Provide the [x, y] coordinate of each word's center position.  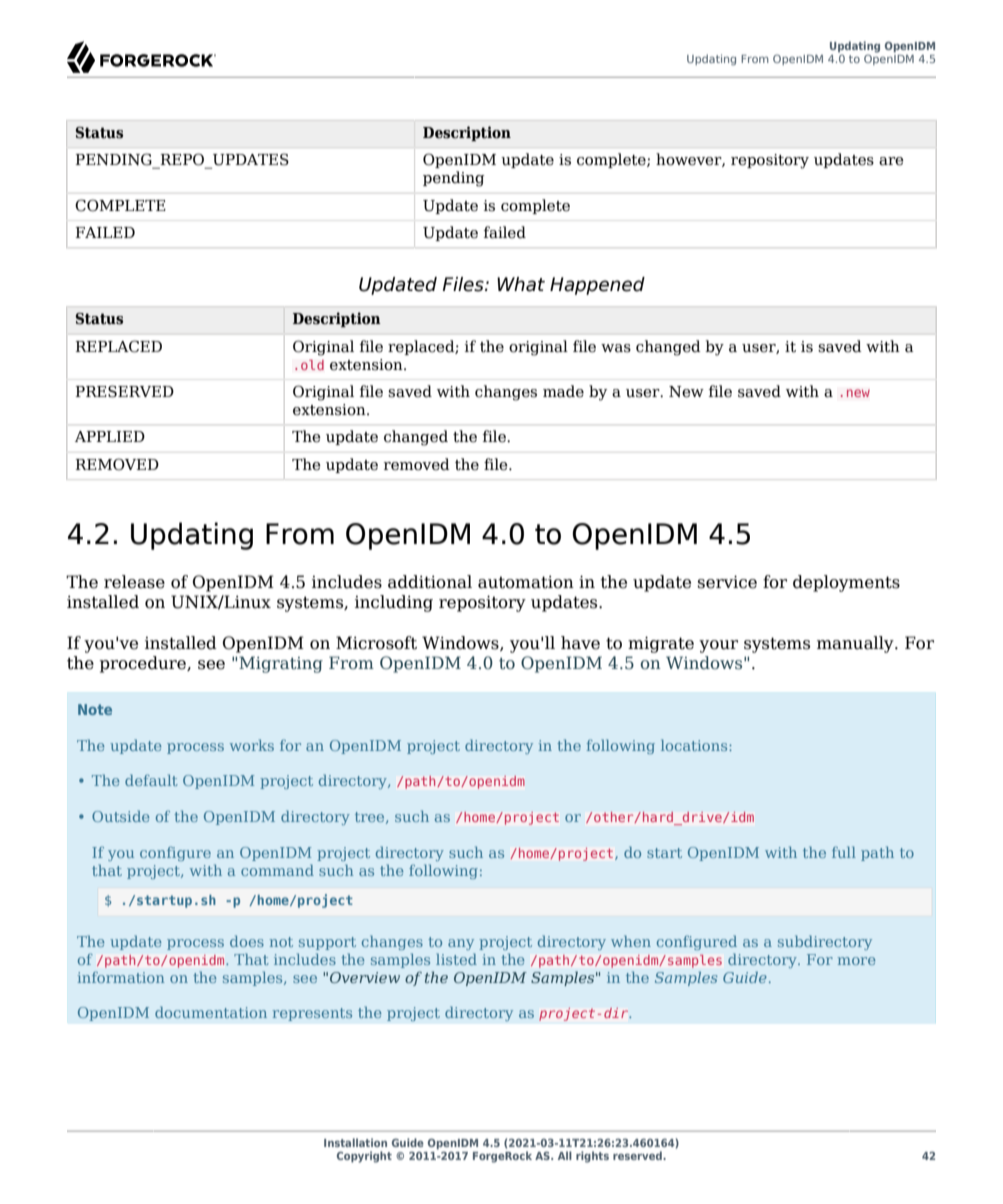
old [312, 365]
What [521, 284]
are [891, 161]
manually [856, 644]
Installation [355, 1142]
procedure [144, 664]
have [580, 643]
